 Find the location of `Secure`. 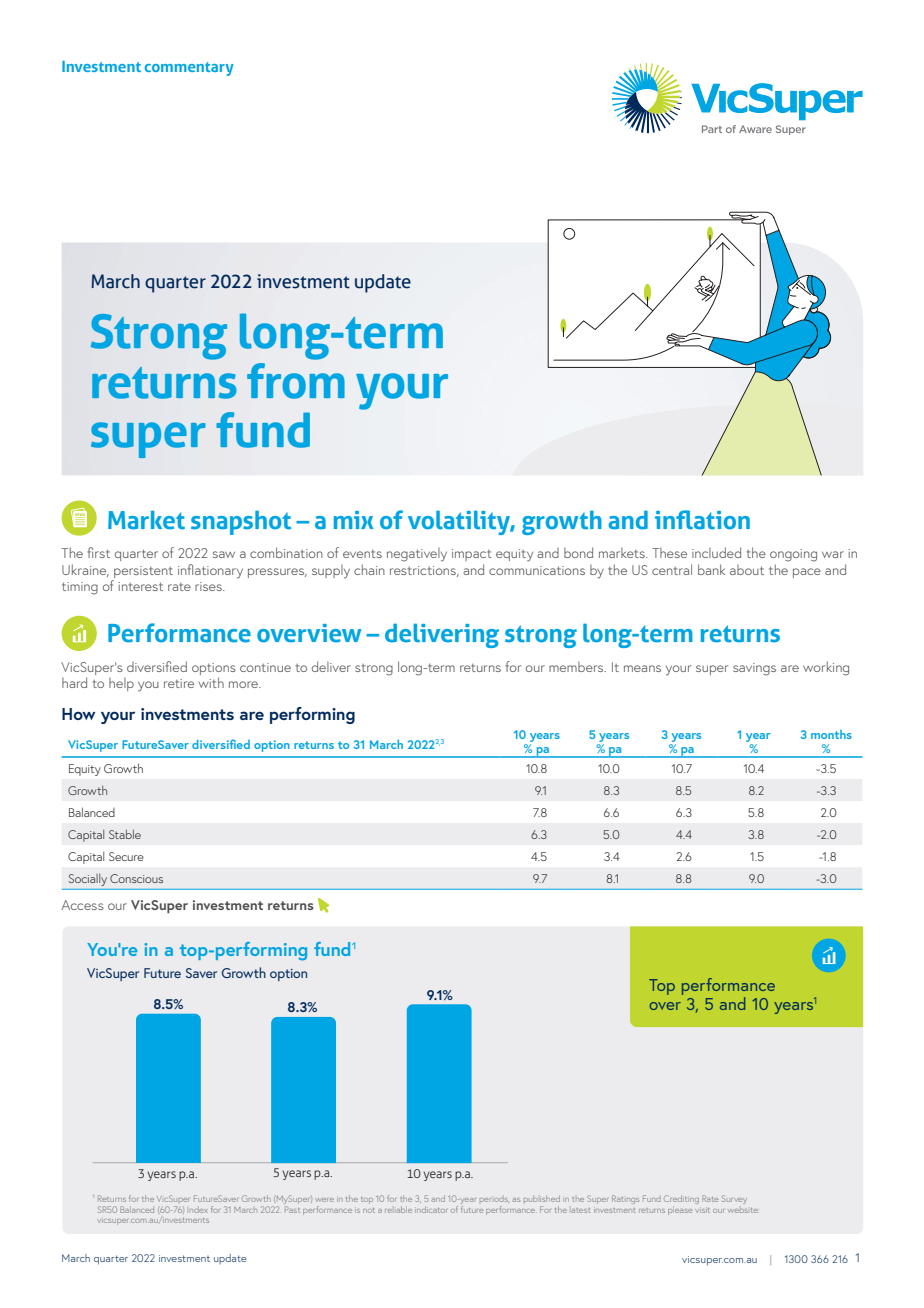

Secure is located at coordinates (126, 856).
